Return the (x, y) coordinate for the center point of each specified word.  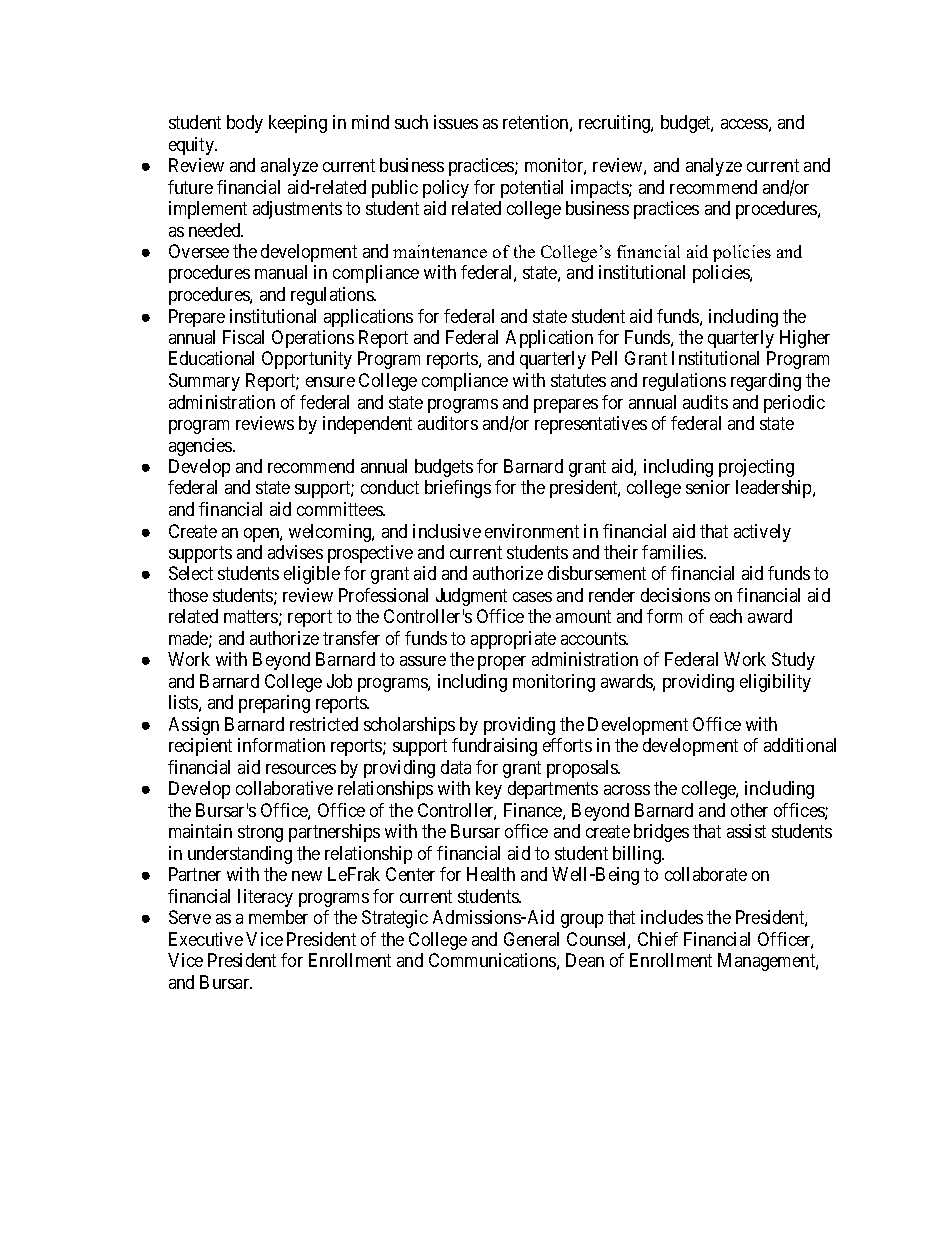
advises (295, 552)
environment (532, 531)
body (245, 124)
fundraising (494, 747)
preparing (274, 704)
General (531, 939)
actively (762, 533)
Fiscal (243, 337)
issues (456, 122)
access (744, 124)
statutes (578, 380)
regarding (766, 382)
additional (800, 745)
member (278, 917)
